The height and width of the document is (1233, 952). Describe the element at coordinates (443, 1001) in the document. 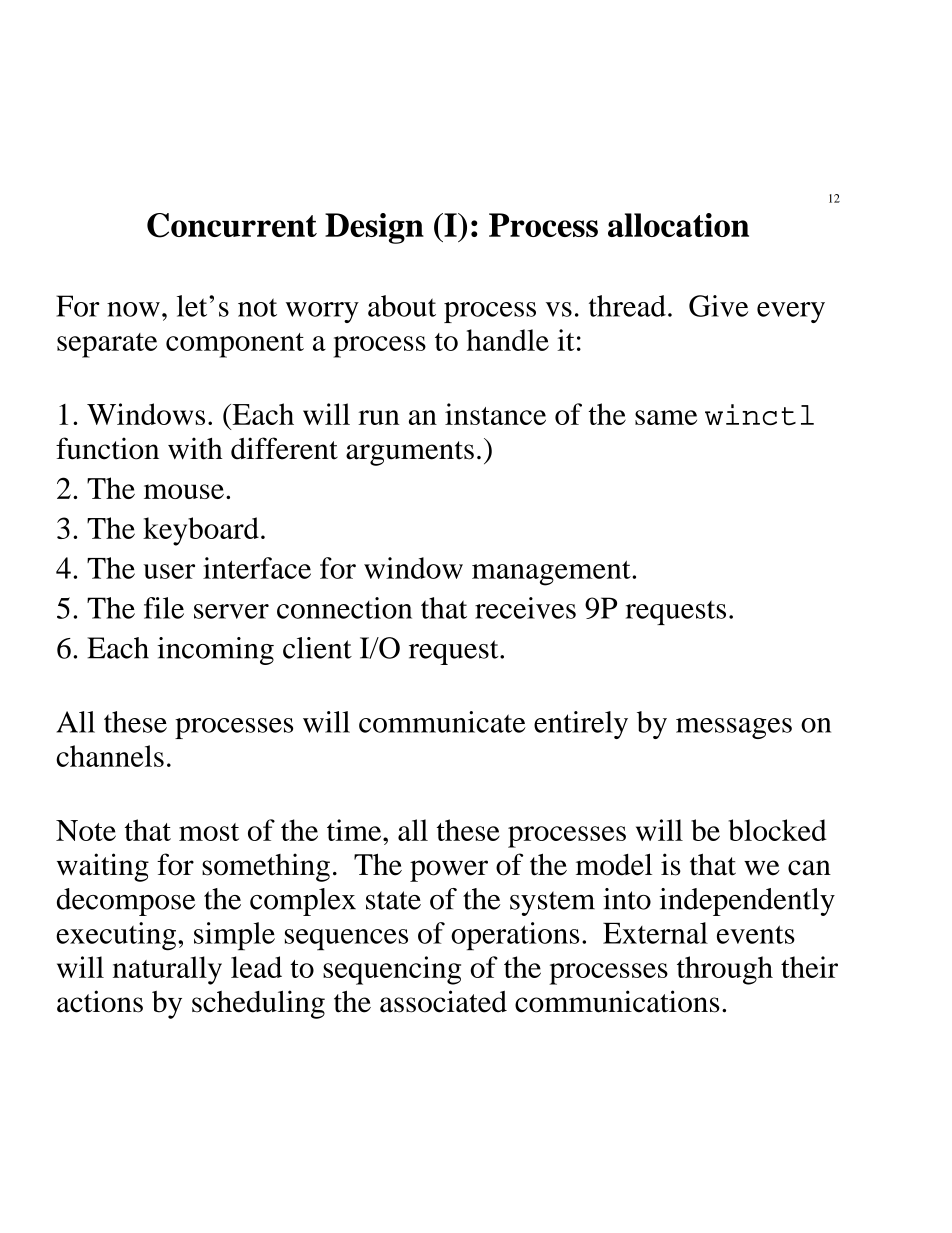

I see `associated` at that location.
